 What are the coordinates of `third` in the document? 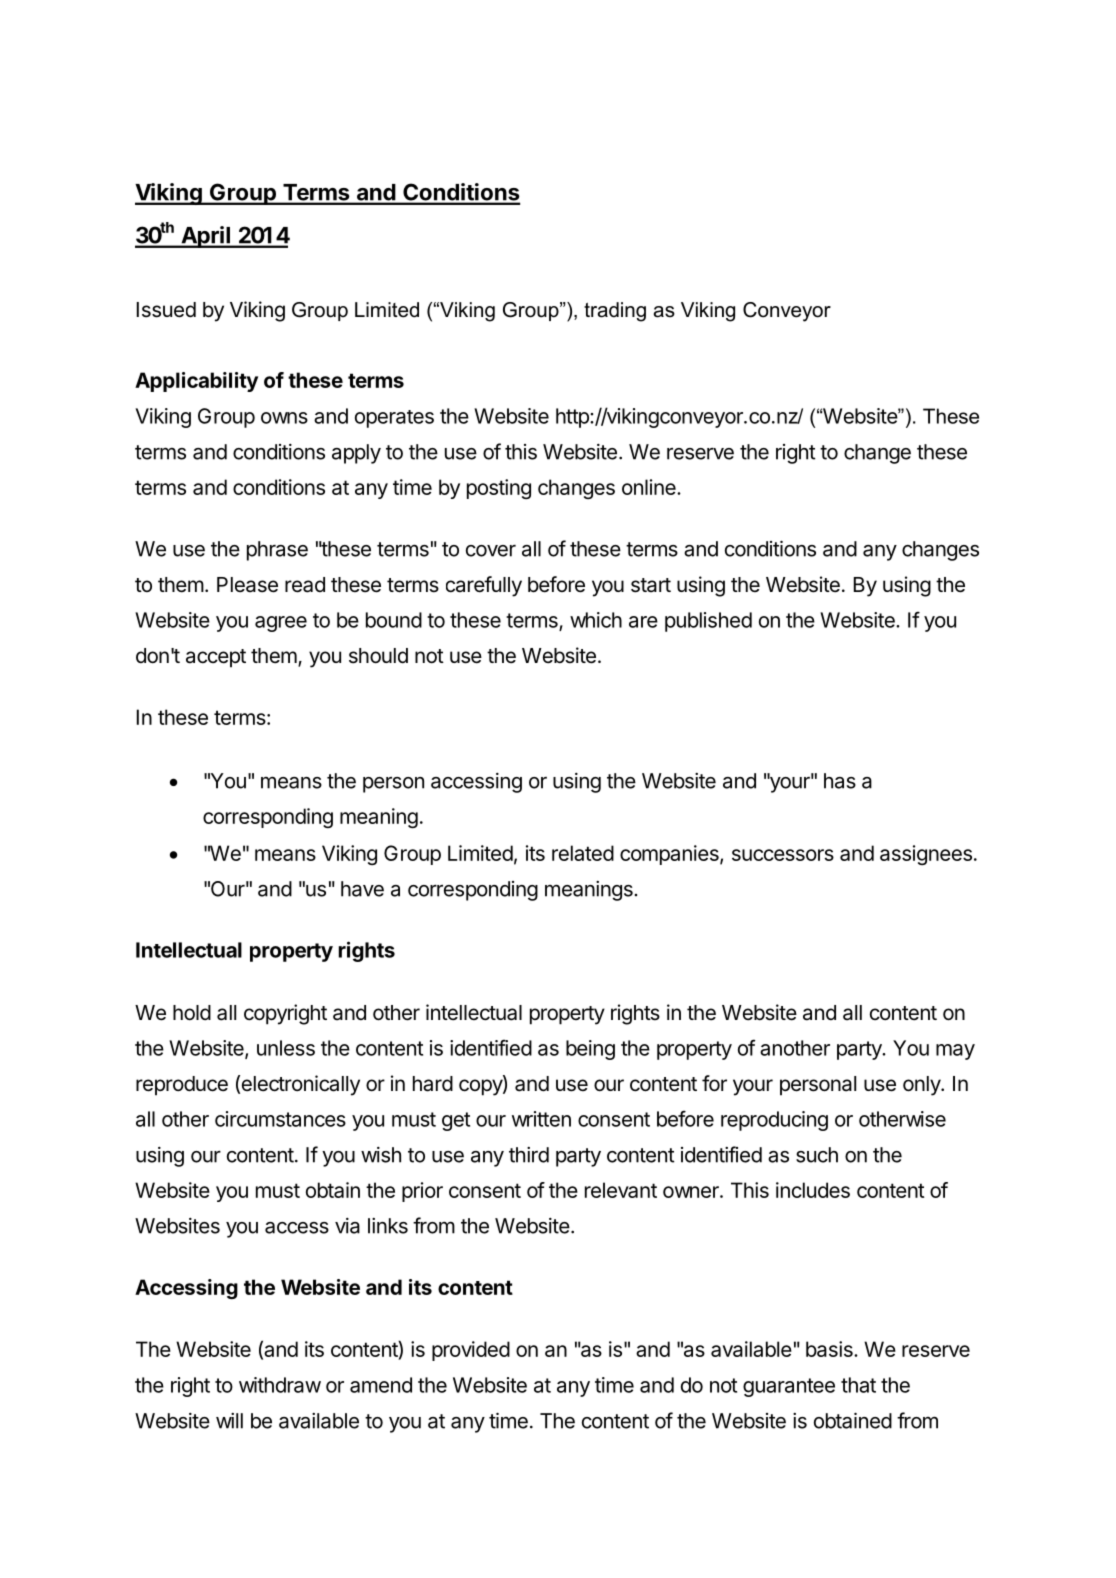 It's located at (529, 1155).
